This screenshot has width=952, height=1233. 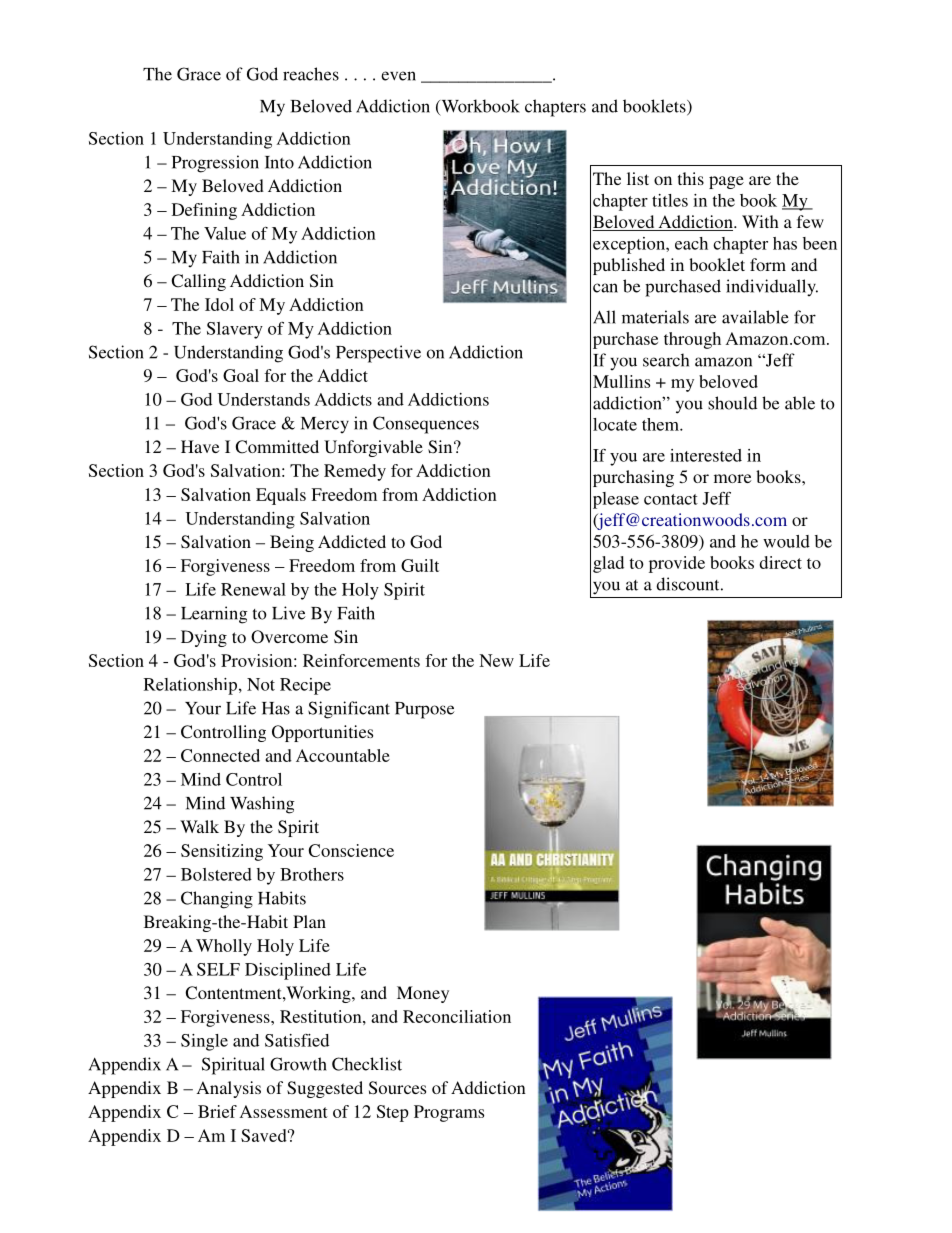 What do you see at coordinates (253, 589) in the screenshot?
I see `Renewal` at bounding box center [253, 589].
